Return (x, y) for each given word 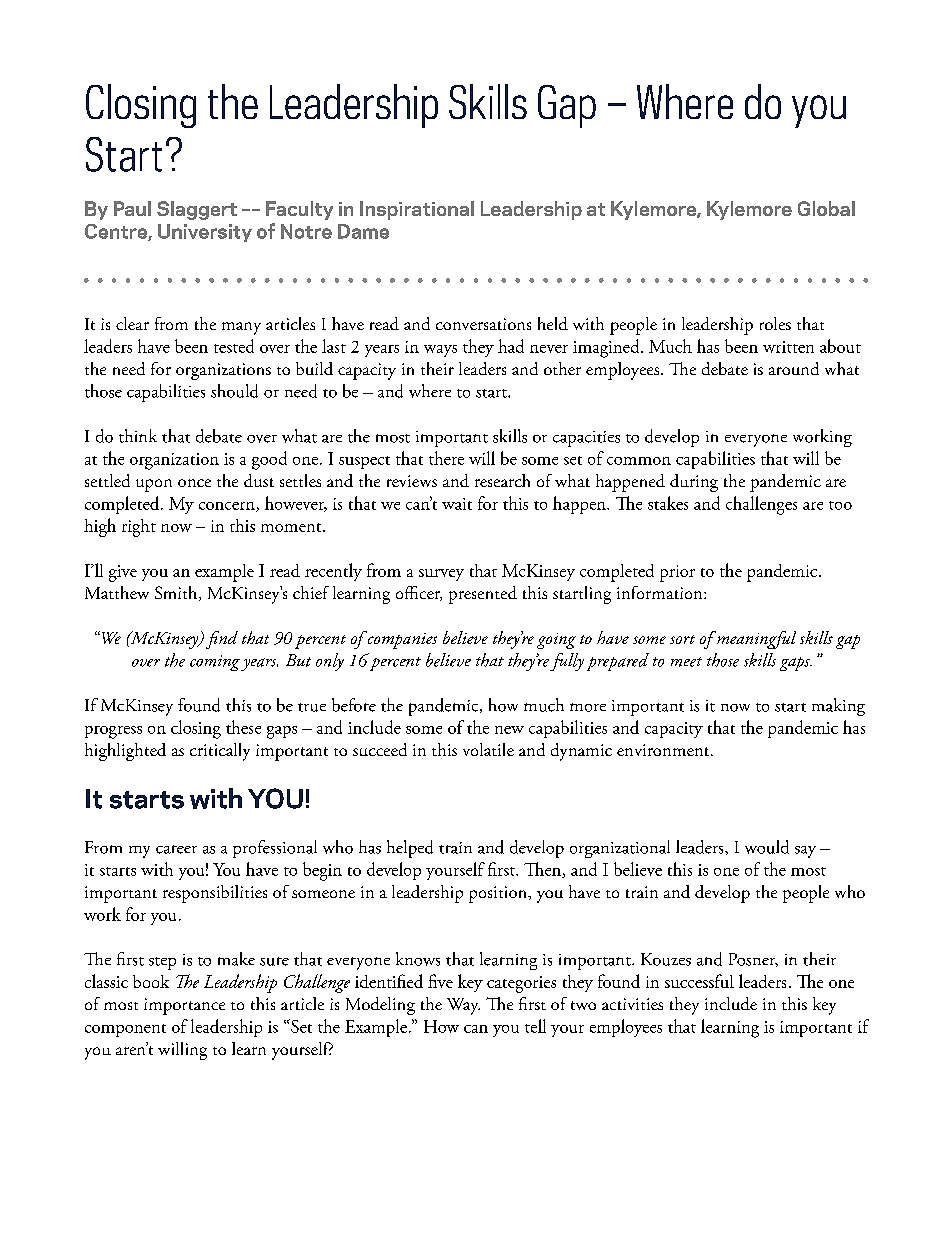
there (446, 458)
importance (184, 1006)
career (176, 849)
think (138, 436)
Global (826, 208)
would (767, 847)
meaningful (755, 640)
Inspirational (417, 210)
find (222, 640)
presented (483, 595)
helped (410, 849)
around (794, 368)
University (205, 233)
